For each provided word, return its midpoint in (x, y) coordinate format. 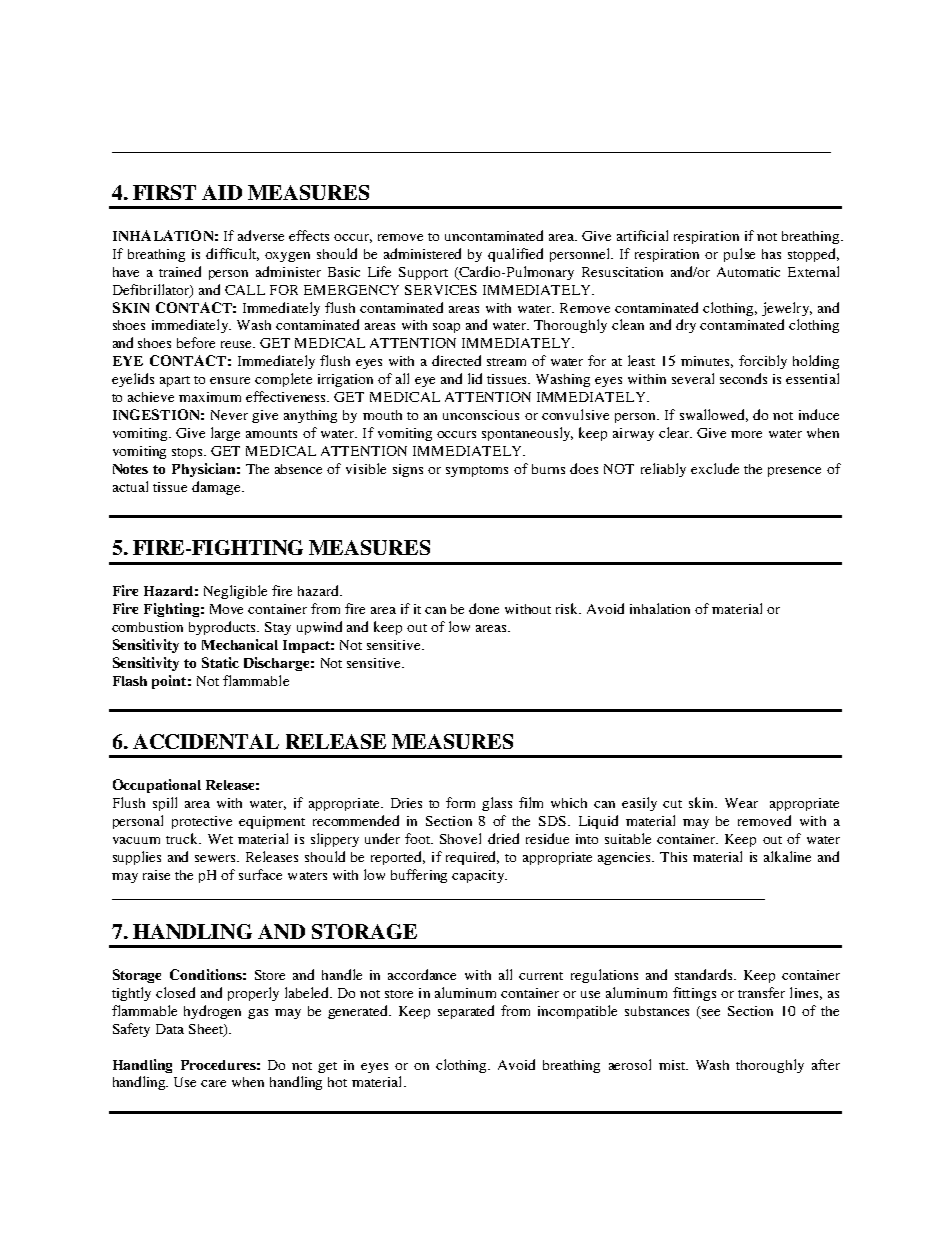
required (472, 858)
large (225, 434)
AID (222, 192)
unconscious (481, 415)
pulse (739, 255)
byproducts (224, 628)
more (746, 434)
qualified (515, 255)
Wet (220, 839)
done (484, 608)
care (213, 1083)
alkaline (787, 856)
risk (568, 608)
